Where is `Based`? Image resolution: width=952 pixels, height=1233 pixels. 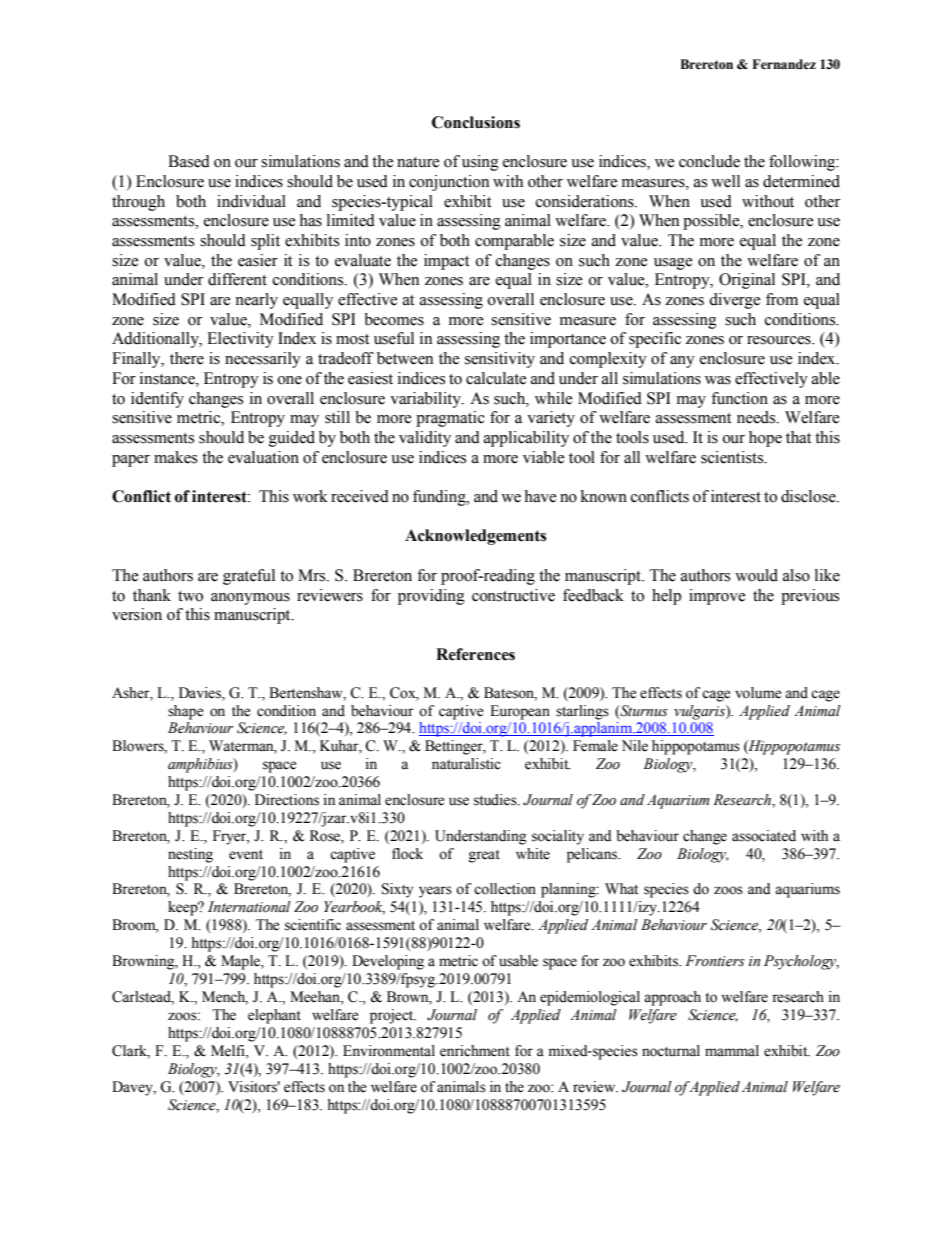 Based is located at coordinates (189, 161).
